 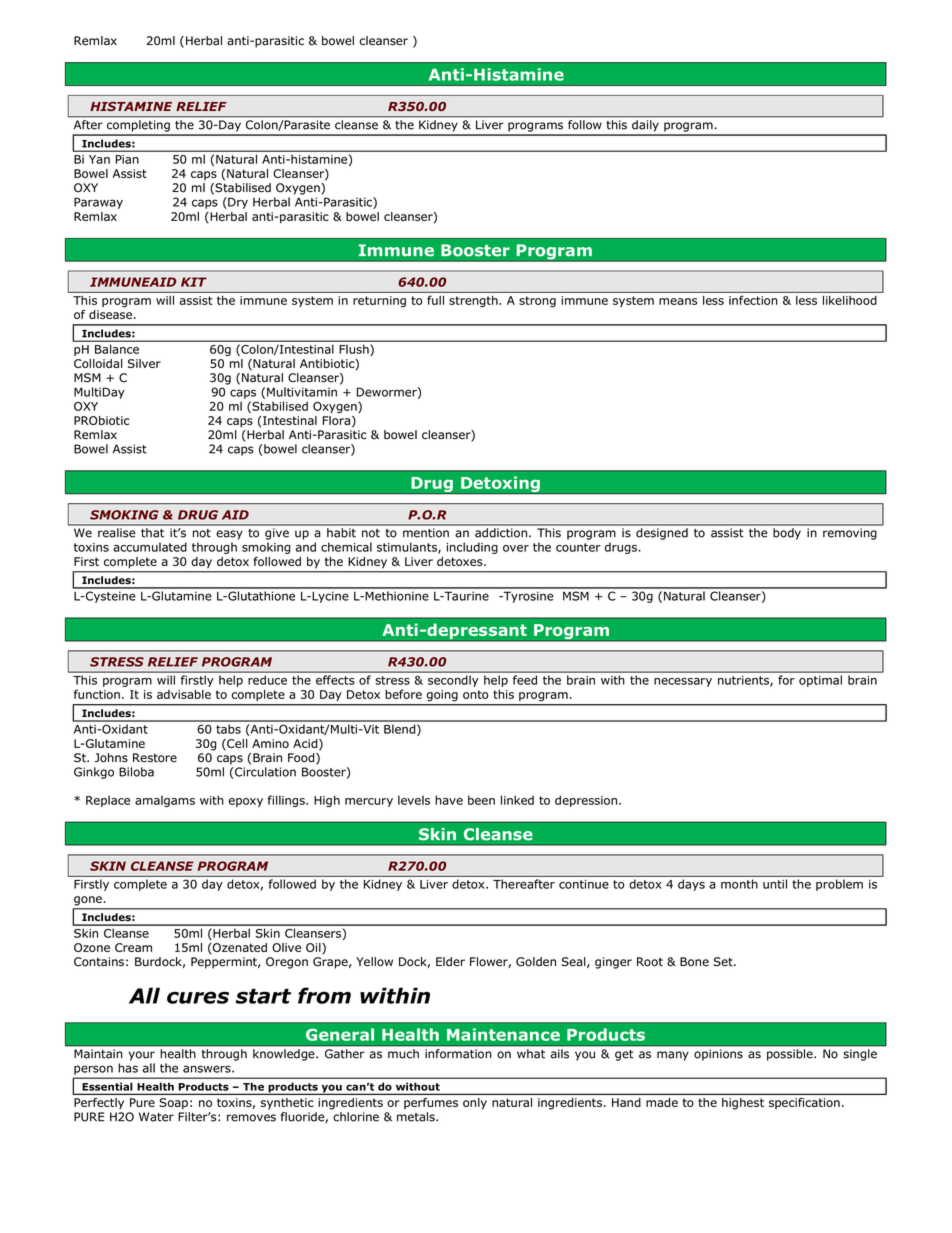 What do you see at coordinates (804, 1103) in the image?
I see `specification` at bounding box center [804, 1103].
